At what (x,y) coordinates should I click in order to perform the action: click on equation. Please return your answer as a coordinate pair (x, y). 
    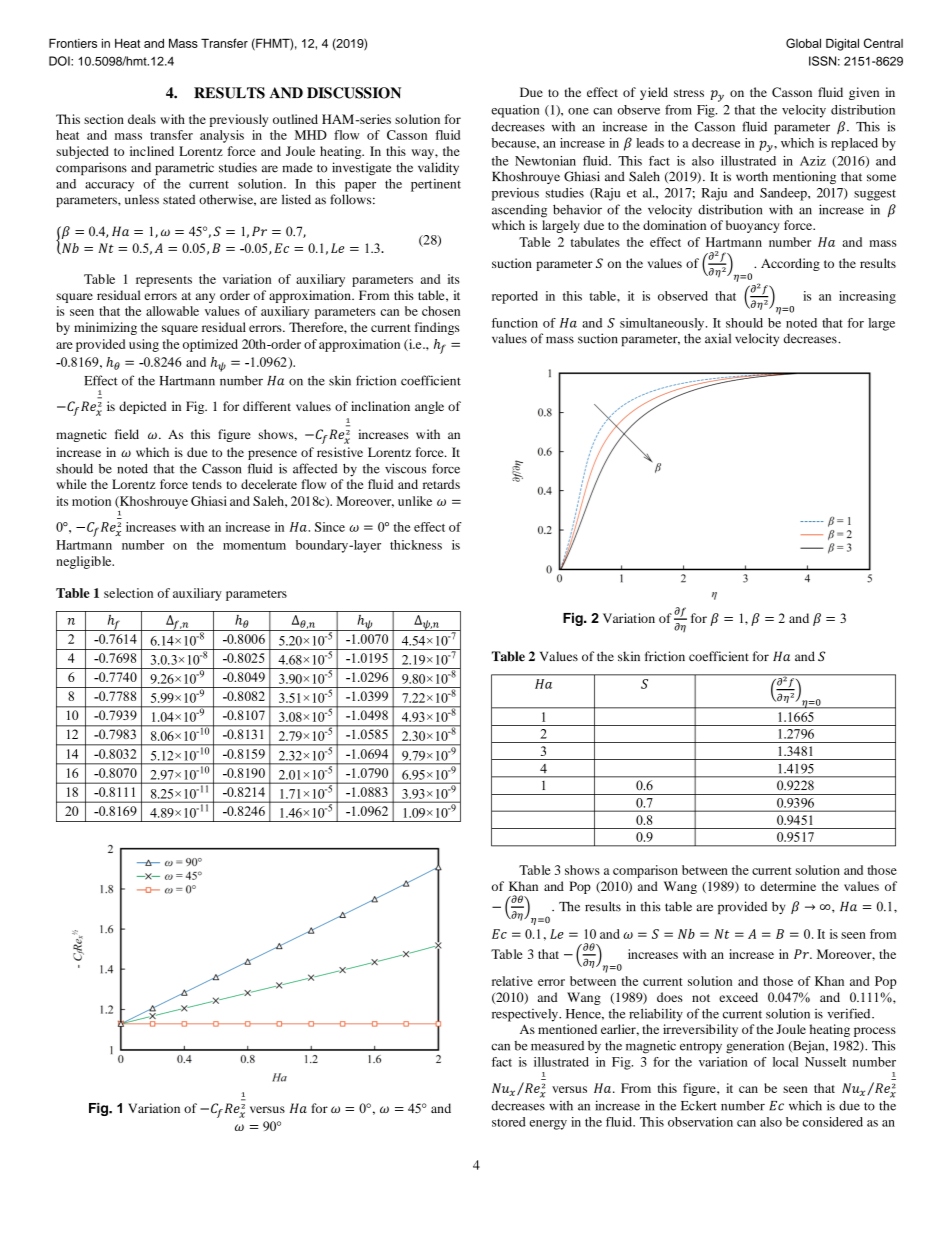
    Looking at the image, I should click on (515, 111).
